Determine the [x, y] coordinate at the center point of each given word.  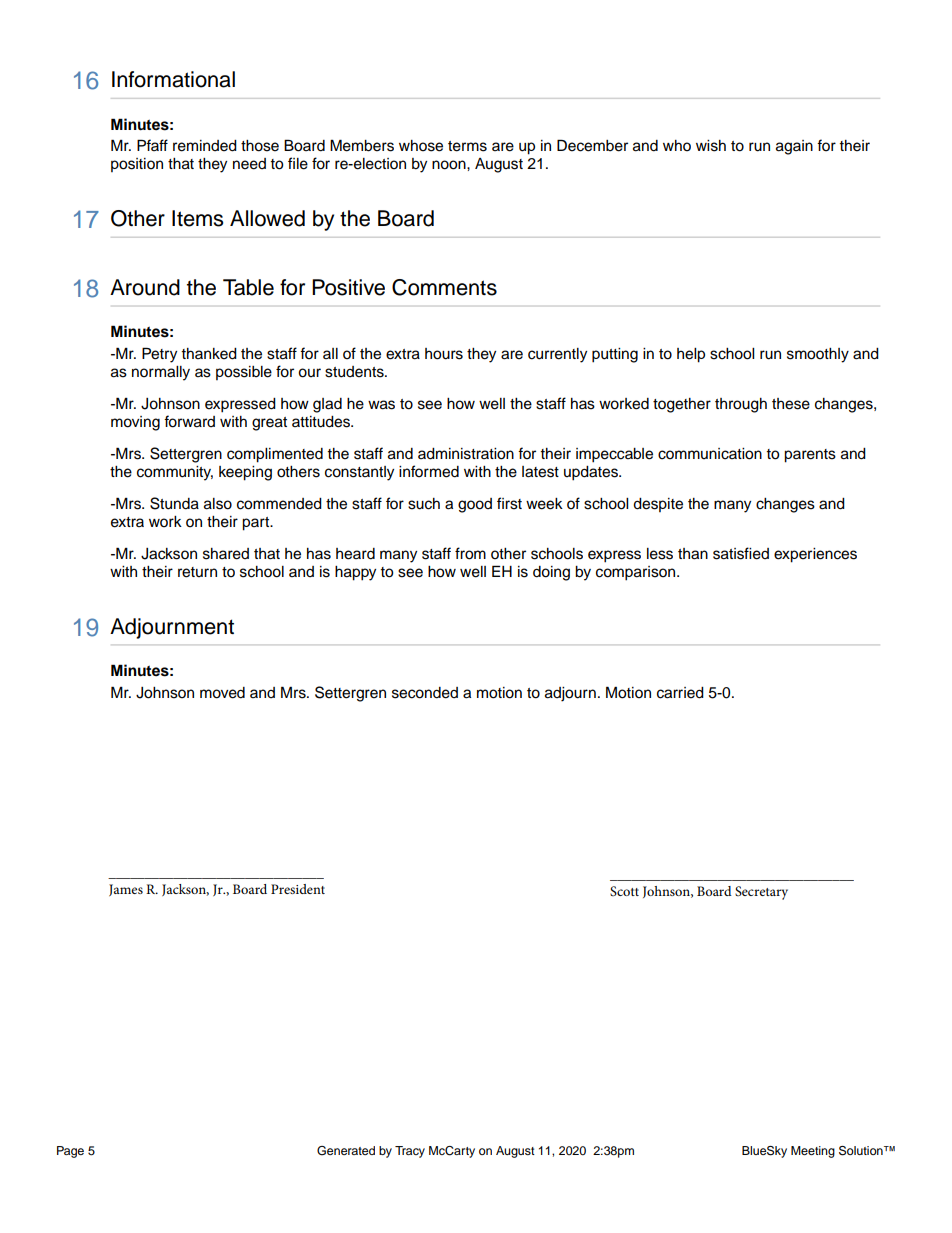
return [197, 572]
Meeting [813, 1152]
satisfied [741, 553]
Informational [173, 79]
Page [70, 1152]
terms [467, 146]
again [794, 147]
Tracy [410, 1152]
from [470, 553]
